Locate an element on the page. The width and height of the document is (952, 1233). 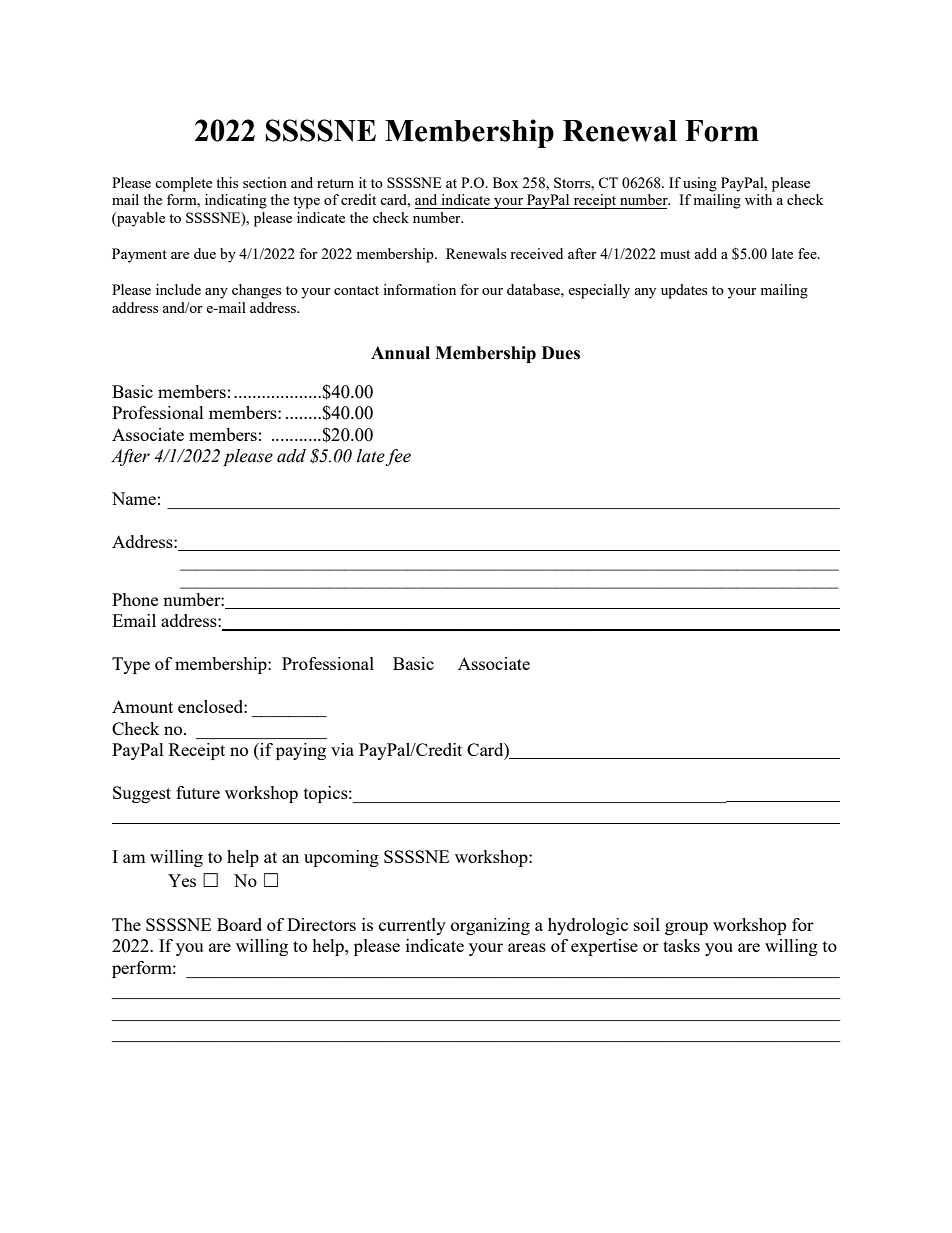
group is located at coordinates (686, 928).
